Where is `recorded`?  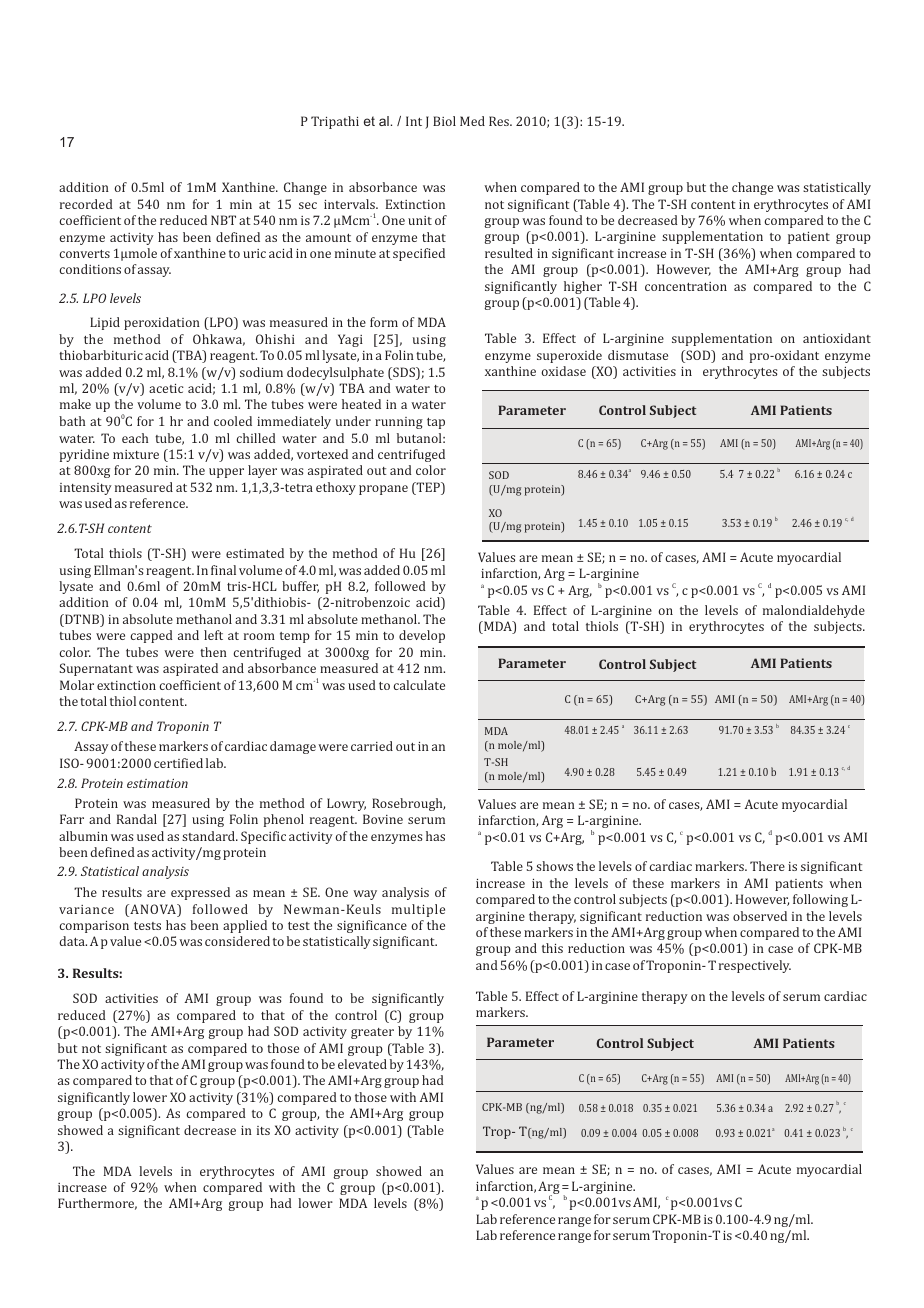
recorded is located at coordinates (86, 204).
